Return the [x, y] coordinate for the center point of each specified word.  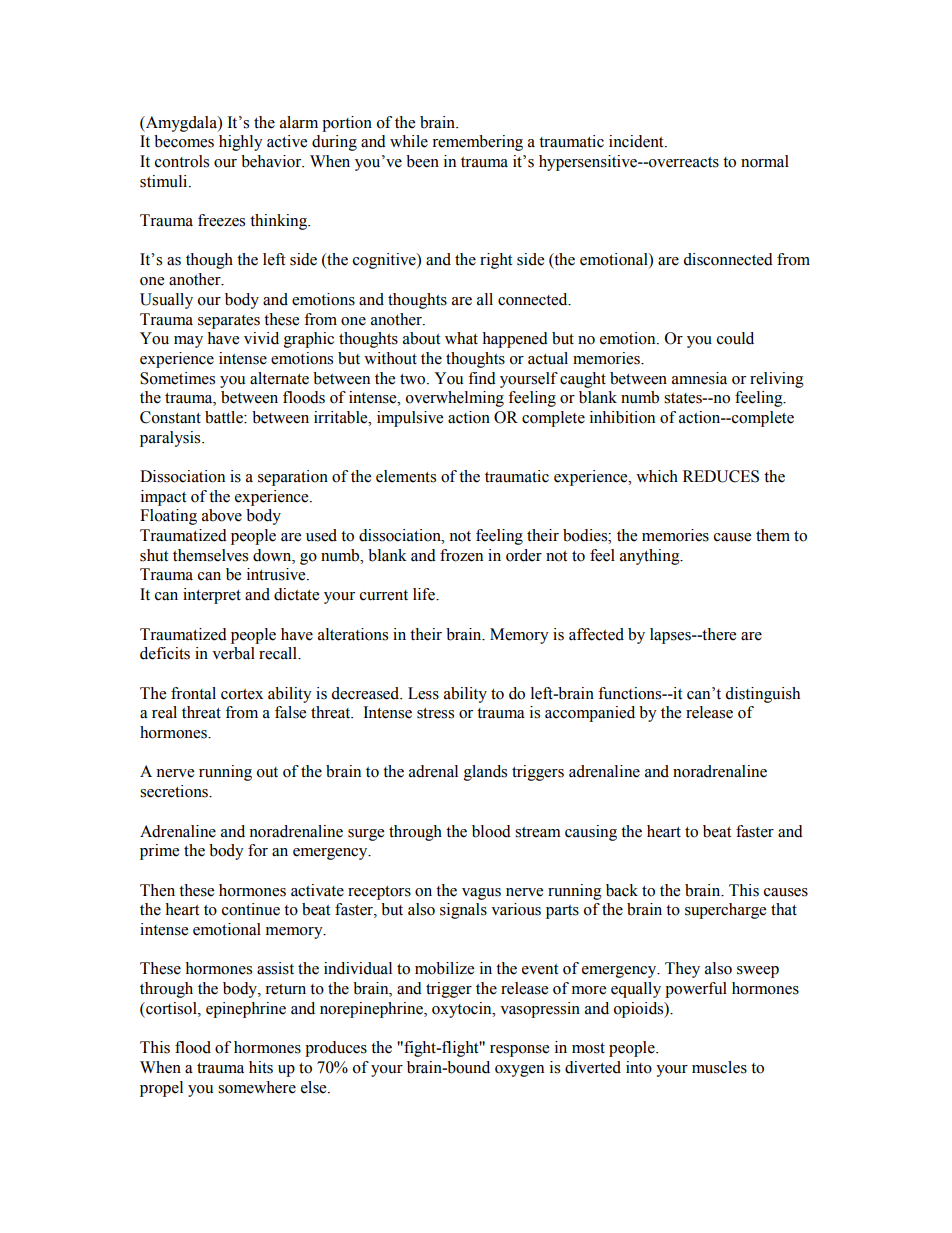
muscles [719, 1067]
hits [261, 1067]
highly [241, 143]
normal [765, 161]
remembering [477, 143]
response [519, 1051]
